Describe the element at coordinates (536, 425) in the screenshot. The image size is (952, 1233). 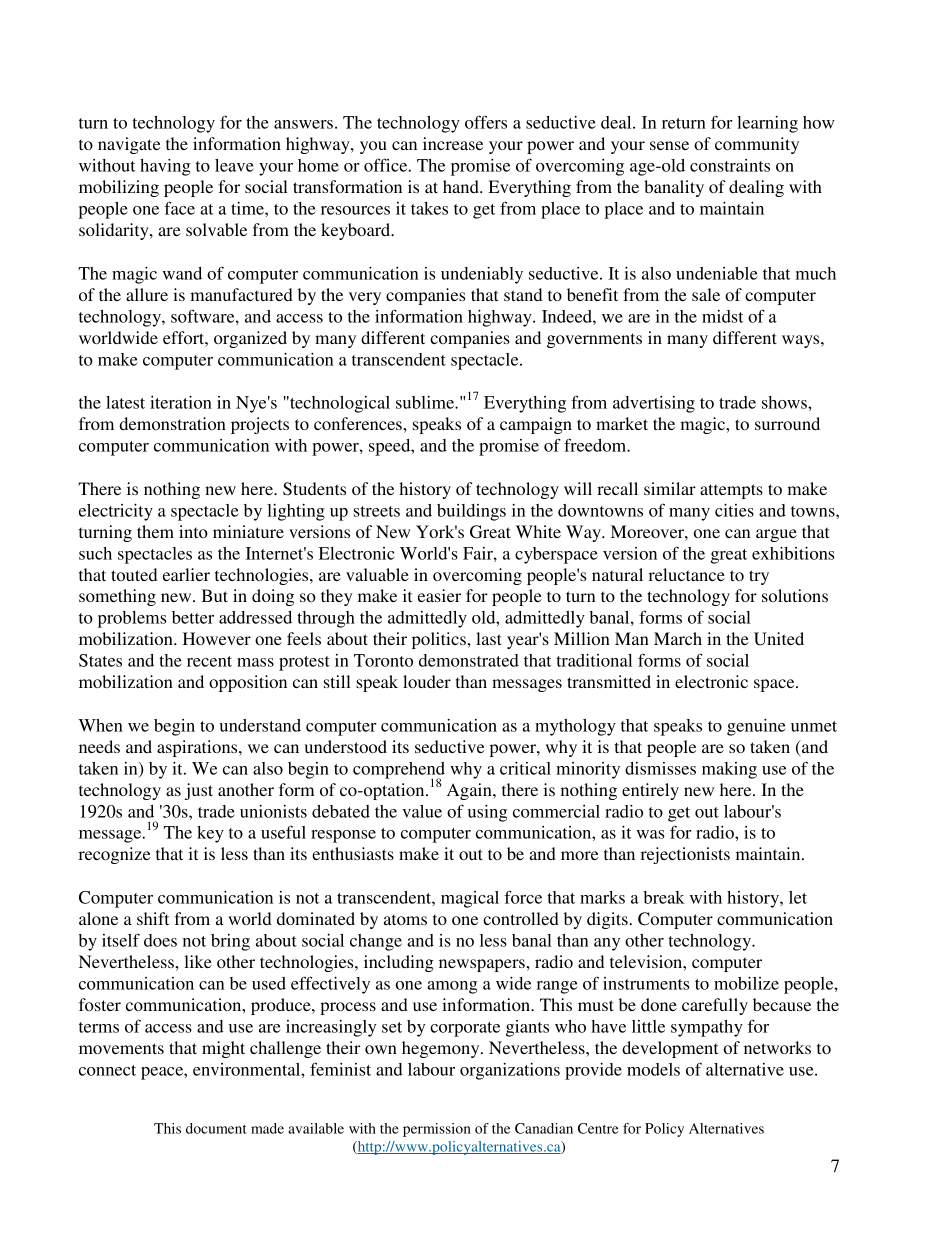
I see `campaign` at that location.
